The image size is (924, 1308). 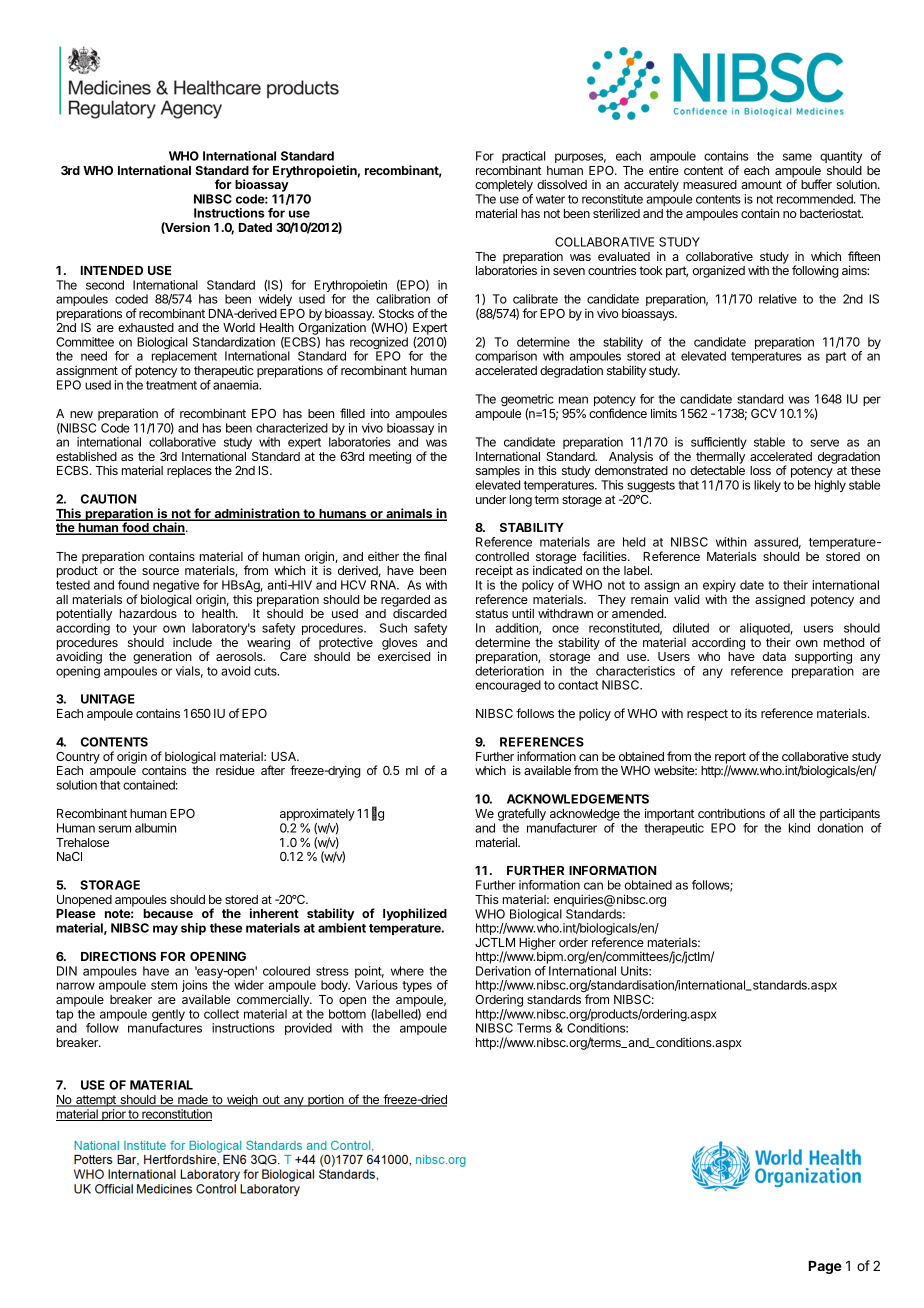 What do you see at coordinates (435, 556) in the screenshot?
I see `final` at bounding box center [435, 556].
